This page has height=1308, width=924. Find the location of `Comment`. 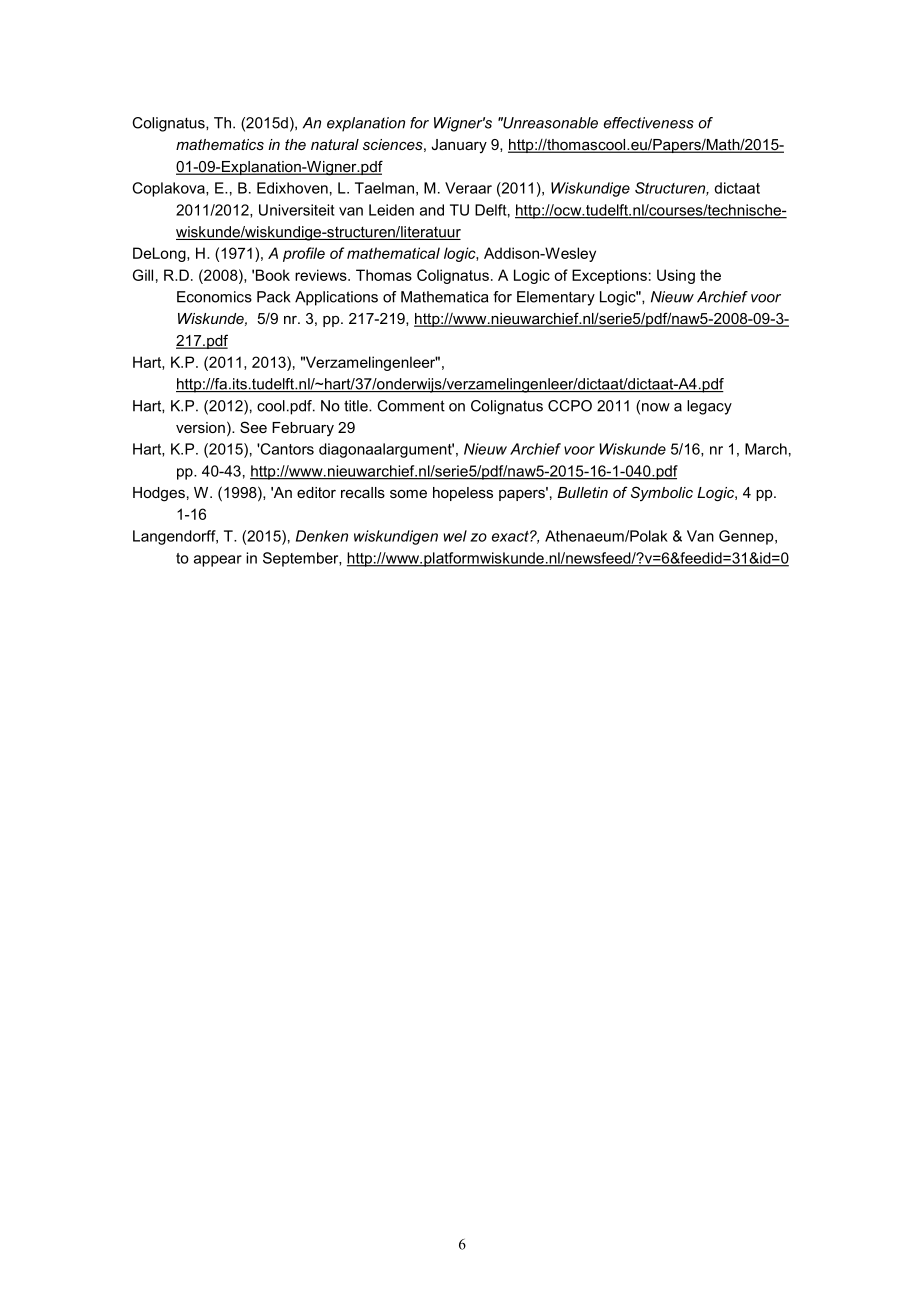

Comment is located at coordinates (411, 406).
